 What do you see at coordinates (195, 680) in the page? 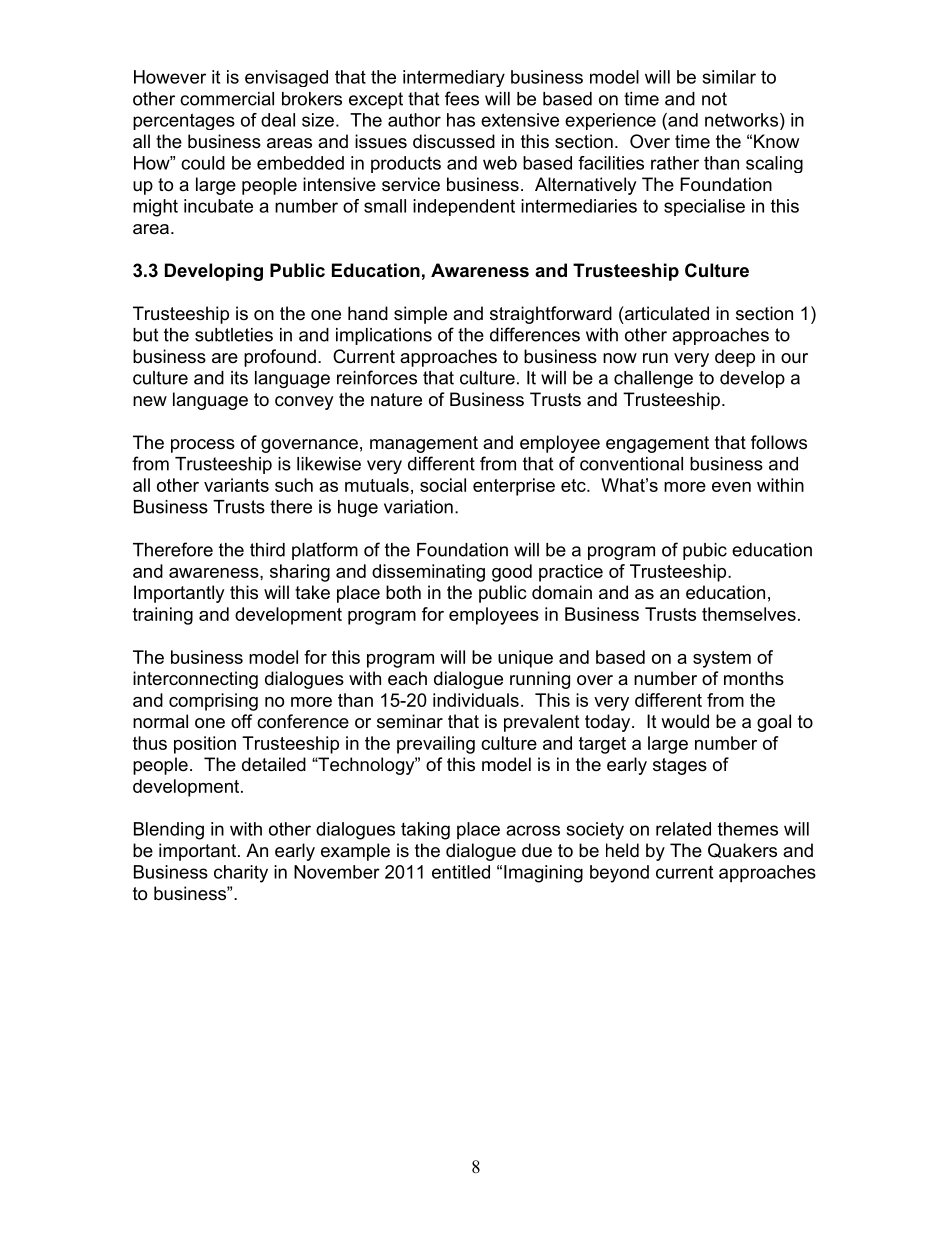
I see `interconnecting` at bounding box center [195, 680].
